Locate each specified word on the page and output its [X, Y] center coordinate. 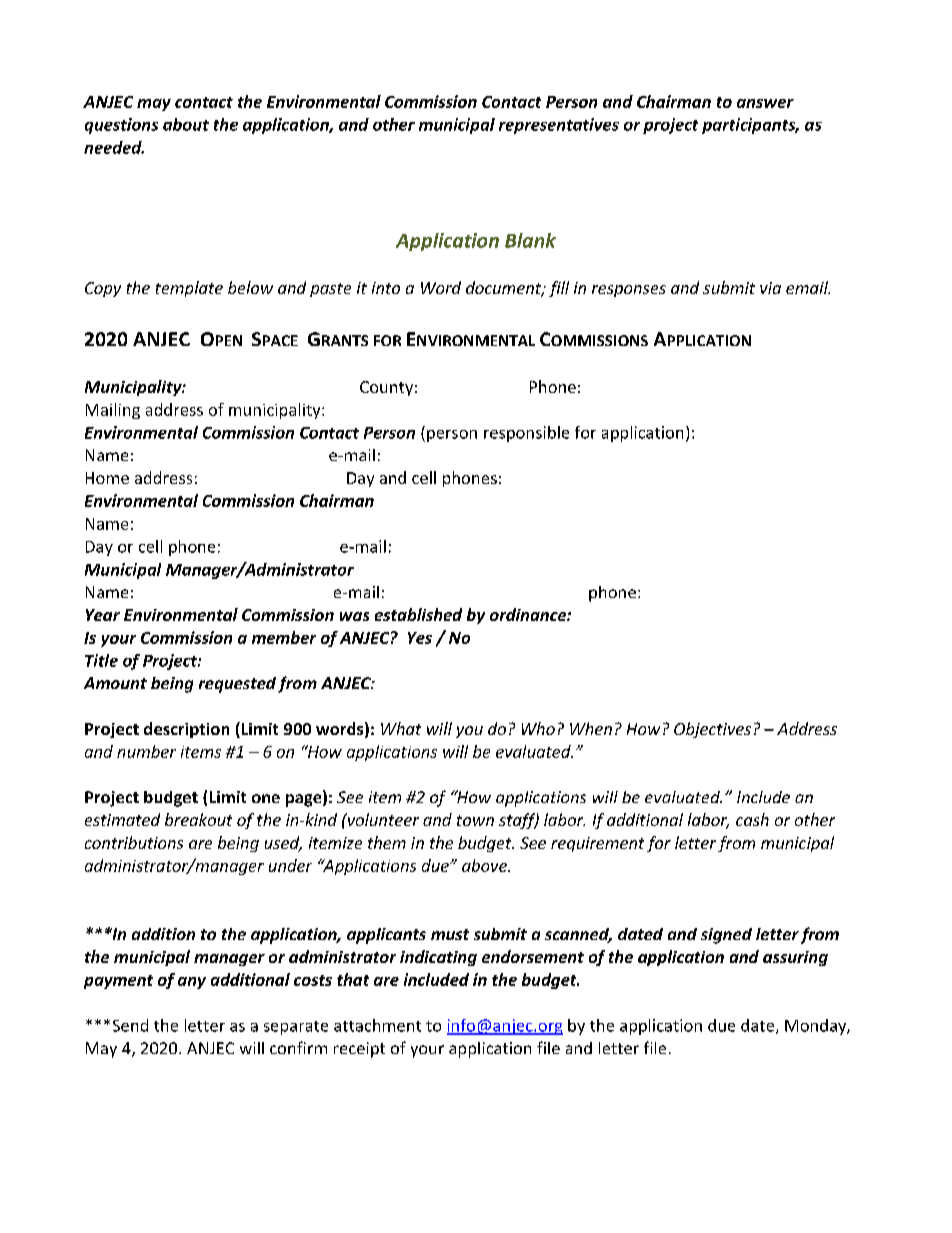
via [770, 288]
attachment [377, 1025]
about [186, 124]
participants [750, 126]
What [401, 728]
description [186, 730]
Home [107, 478]
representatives [559, 126]
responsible [526, 434]
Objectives [712, 730]
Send [130, 1025]
